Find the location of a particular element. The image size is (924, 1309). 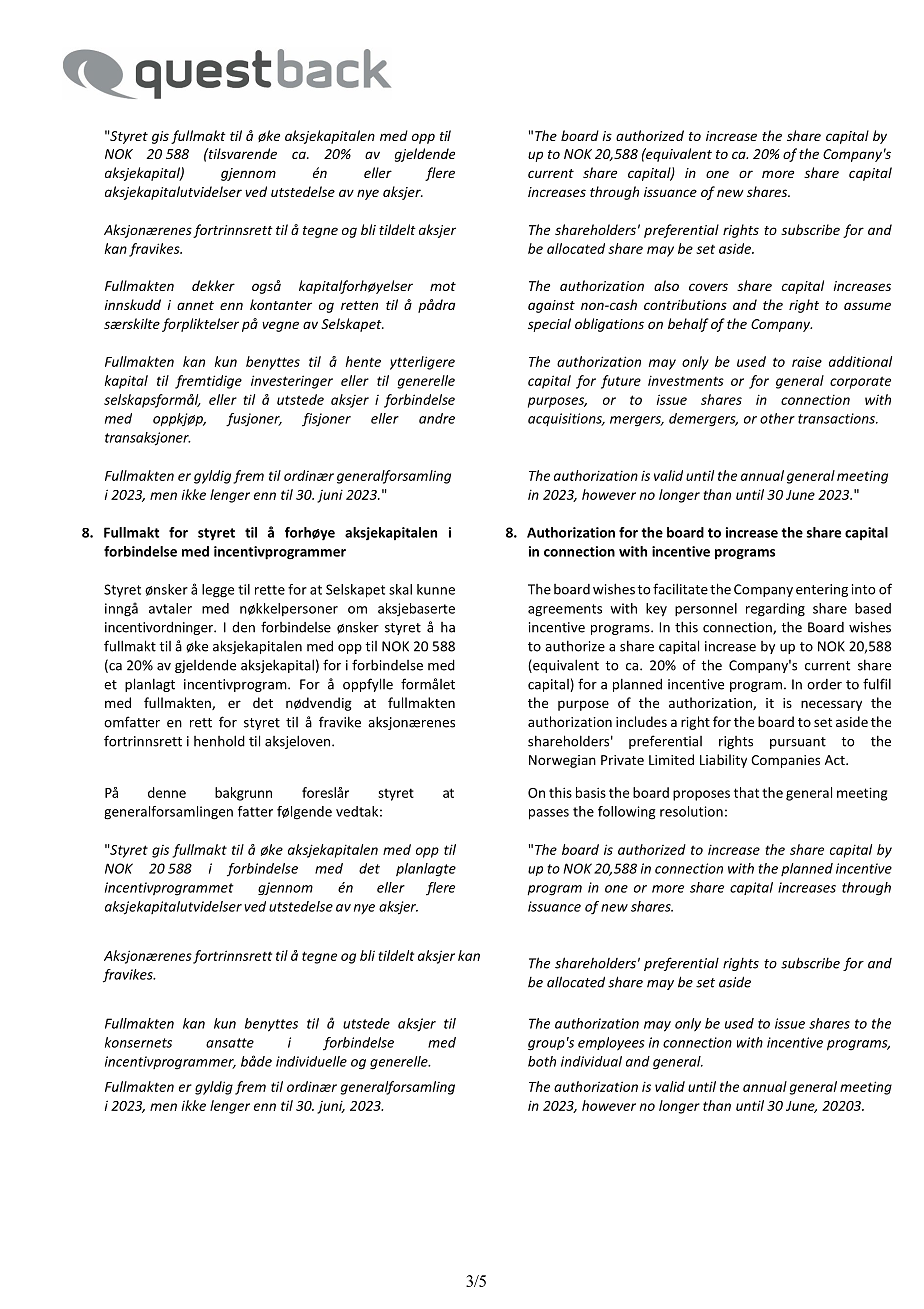

passes is located at coordinates (549, 814).
